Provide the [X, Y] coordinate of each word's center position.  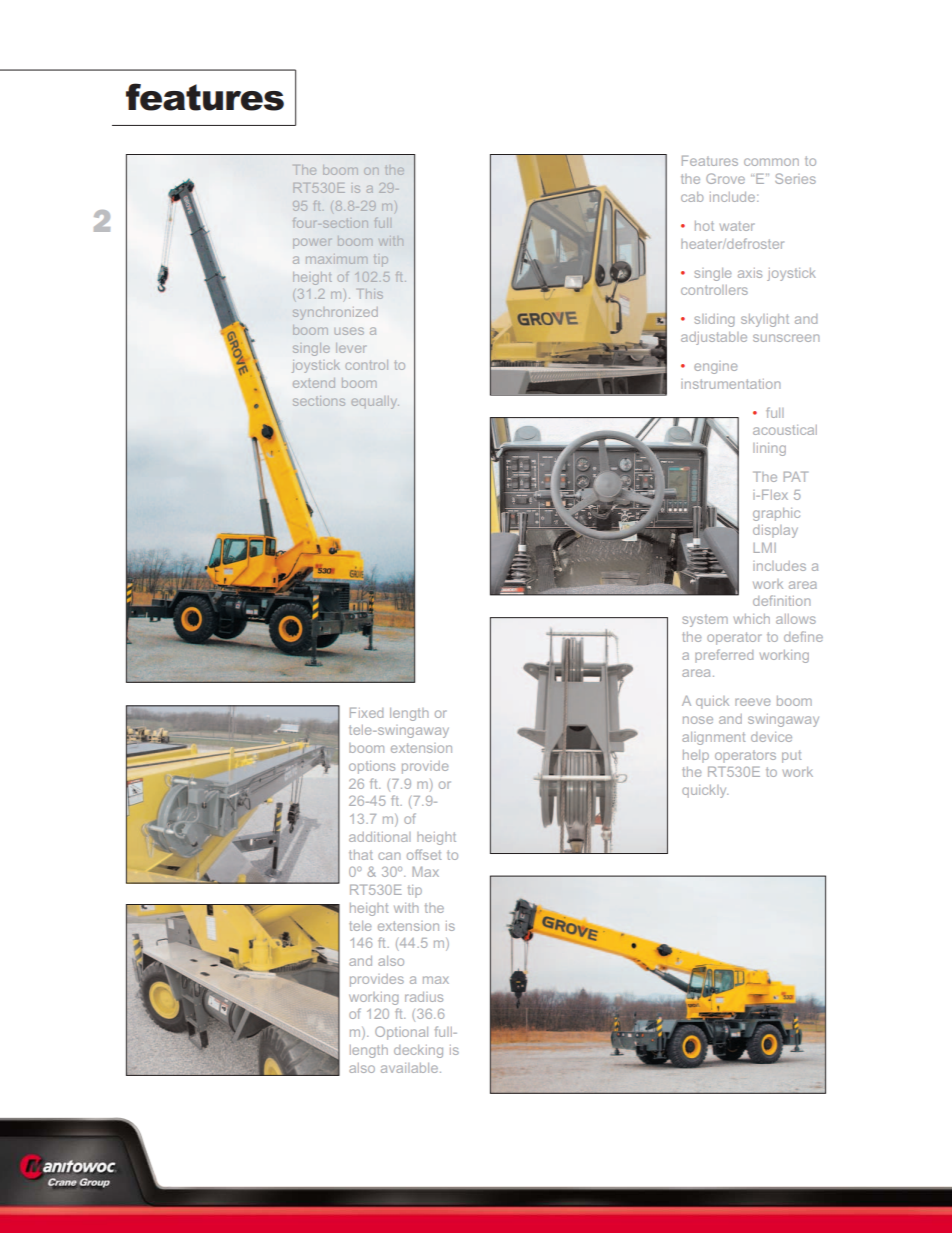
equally [375, 402]
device [771, 737]
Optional [401, 1033]
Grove [725, 178]
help [696, 756]
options [372, 767]
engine [715, 367]
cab [692, 197]
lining [769, 449]
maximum [336, 260]
